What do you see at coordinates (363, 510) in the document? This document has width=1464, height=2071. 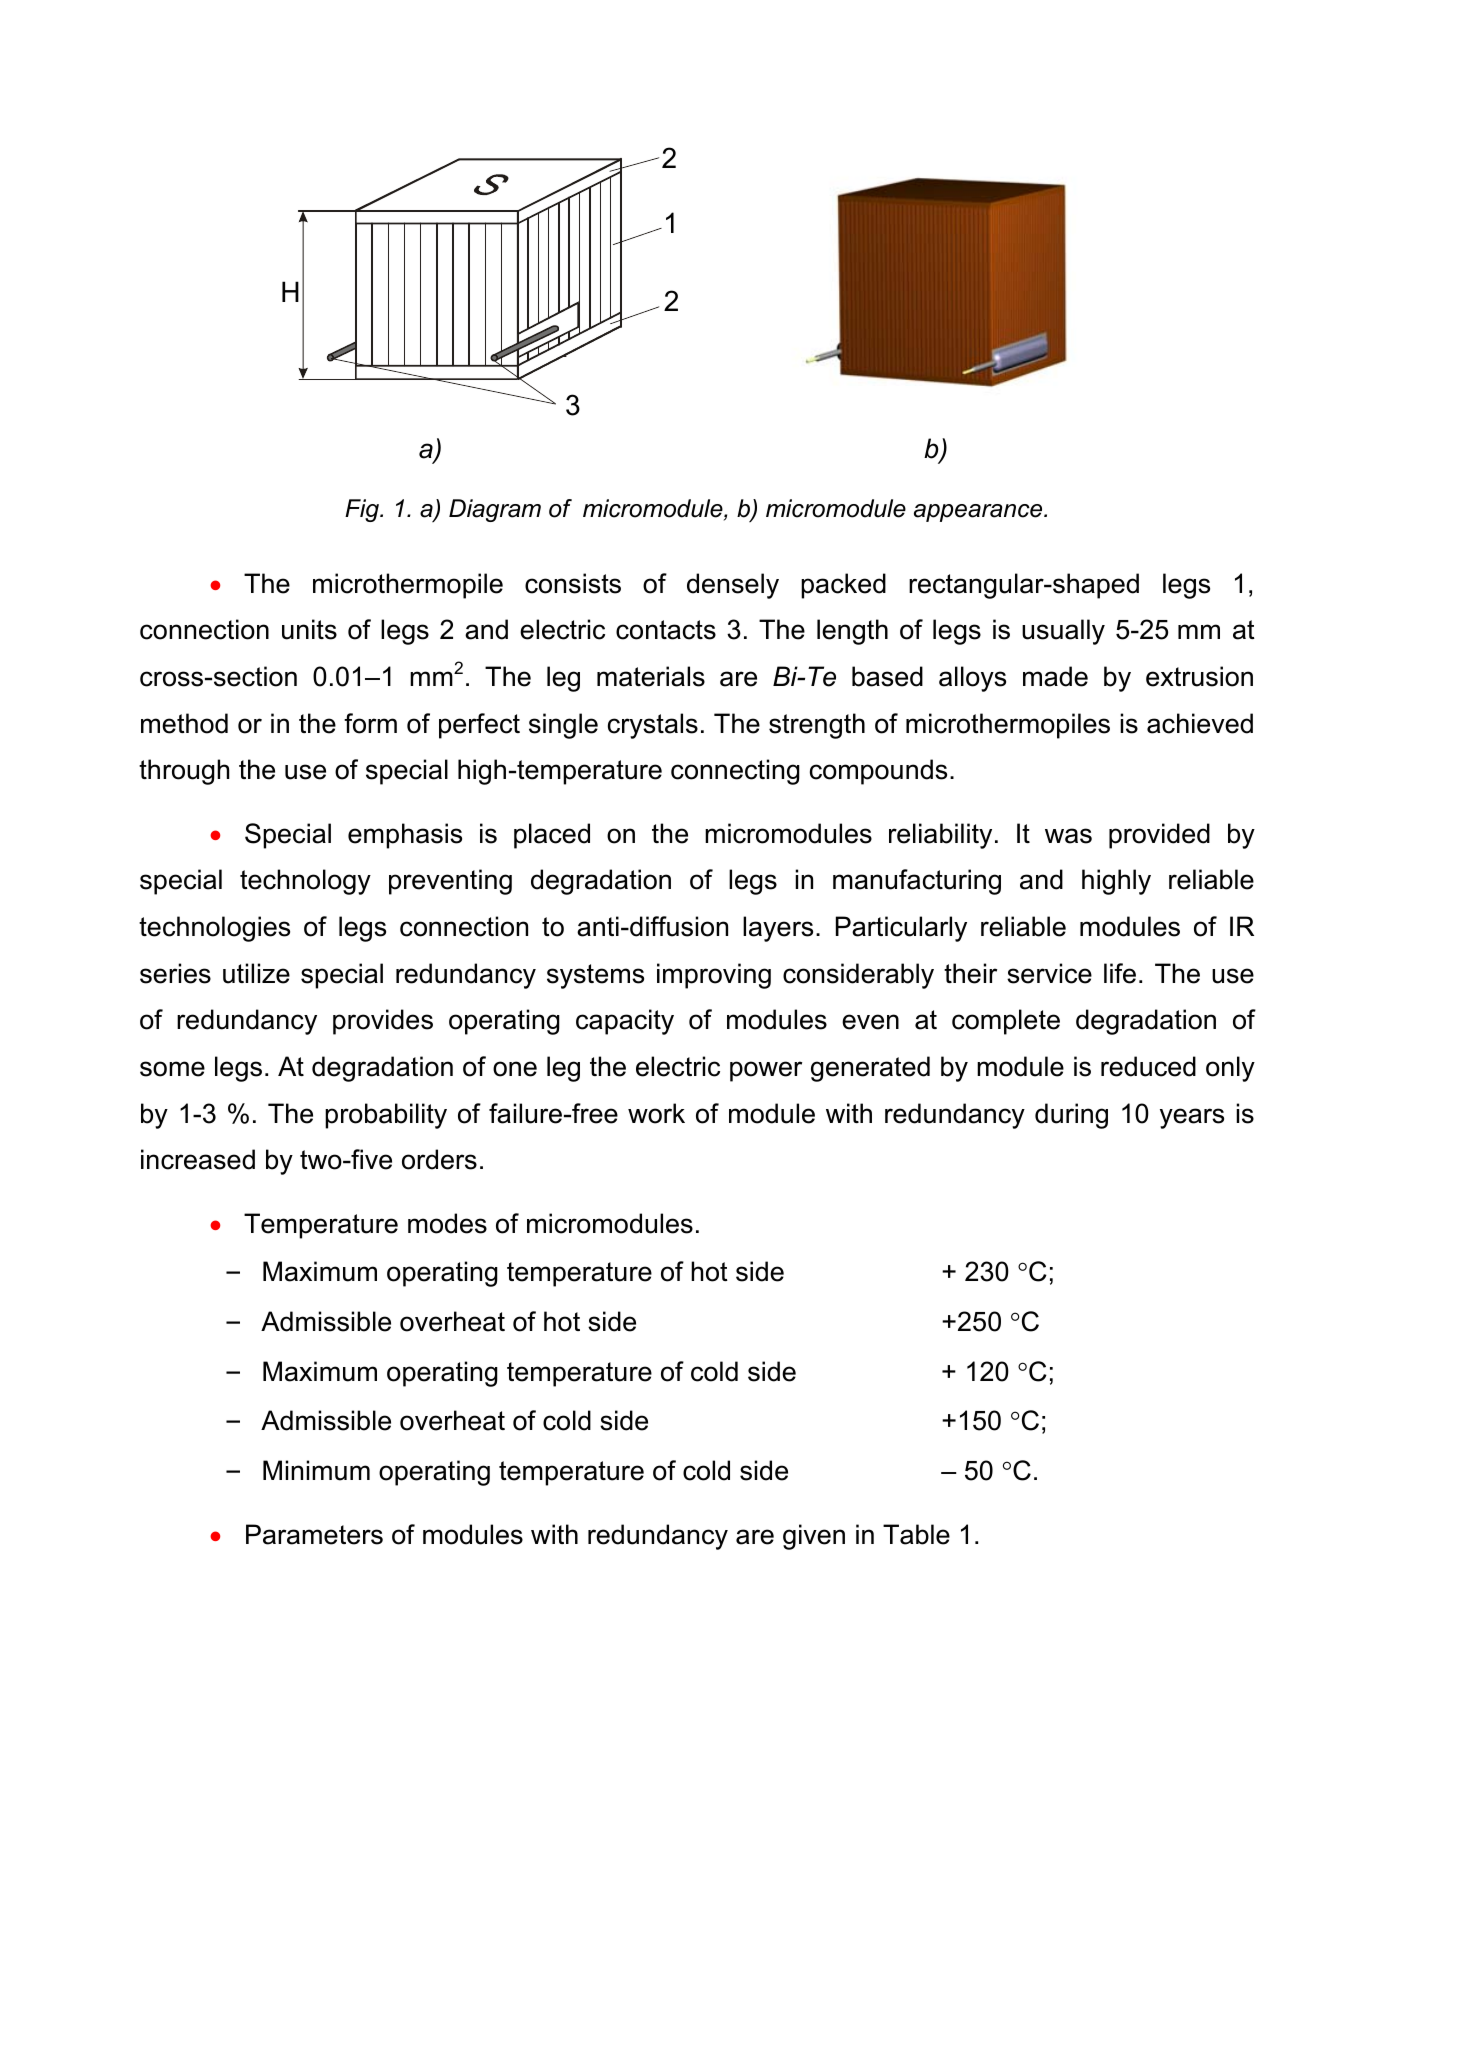 I see `Fig` at bounding box center [363, 510].
